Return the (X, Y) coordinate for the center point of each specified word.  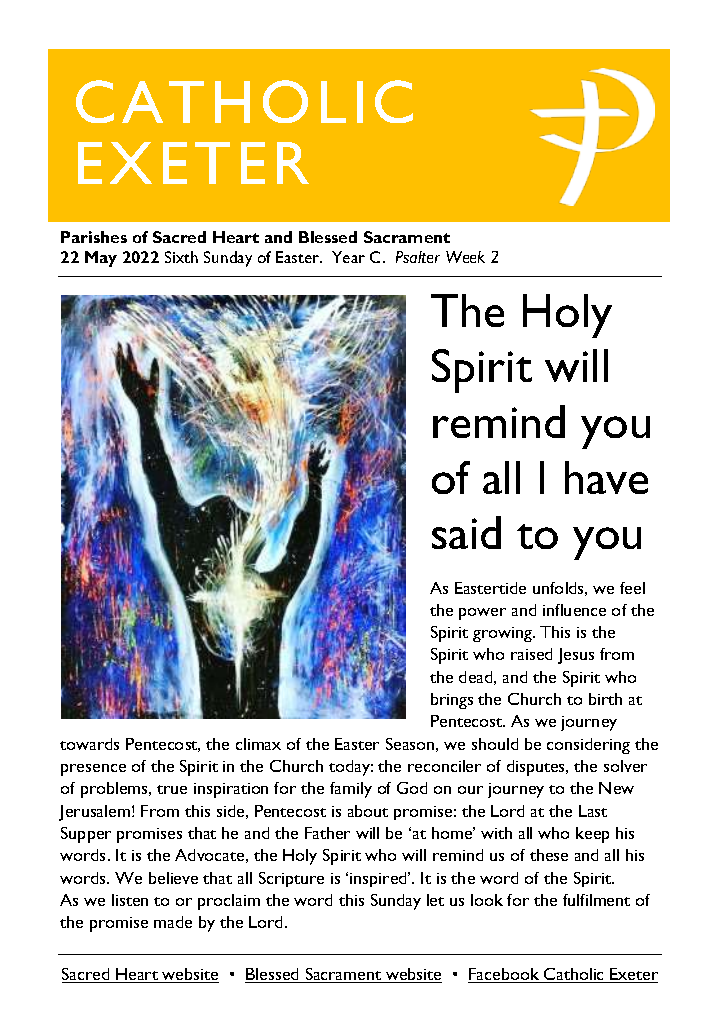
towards (89, 744)
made (173, 922)
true (172, 789)
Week (465, 257)
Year (348, 257)
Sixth (181, 257)
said (466, 532)
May (101, 259)
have (606, 477)
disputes (537, 768)
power (482, 614)
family (351, 790)
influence (574, 610)
